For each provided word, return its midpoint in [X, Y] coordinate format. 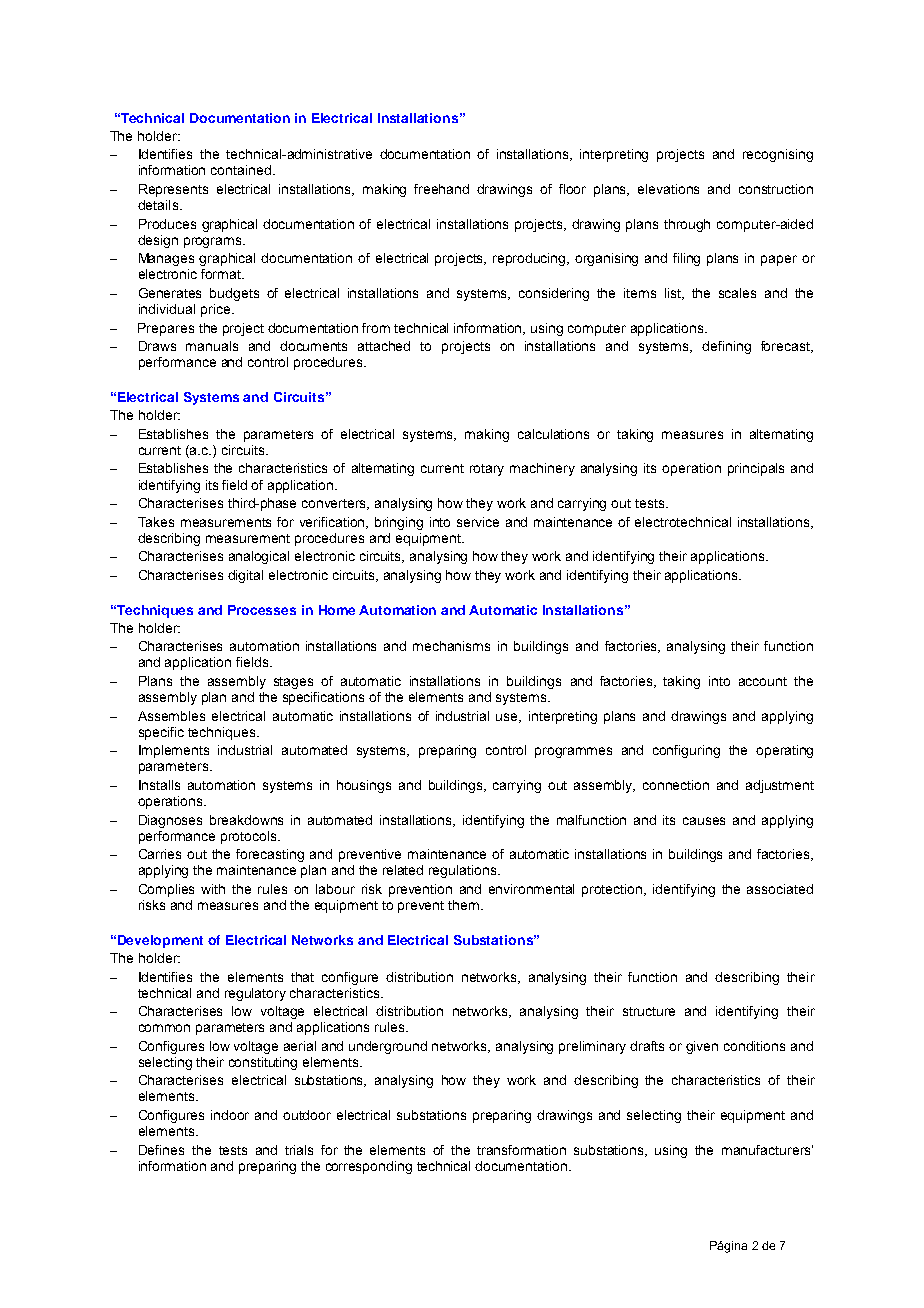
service [478, 522]
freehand [441, 189]
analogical [259, 557]
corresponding [369, 1167]
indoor [230, 1115]
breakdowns [246, 820]
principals [756, 469]
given [702, 1047]
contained [241, 170]
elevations [668, 189]
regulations [464, 871]
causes [704, 821]
